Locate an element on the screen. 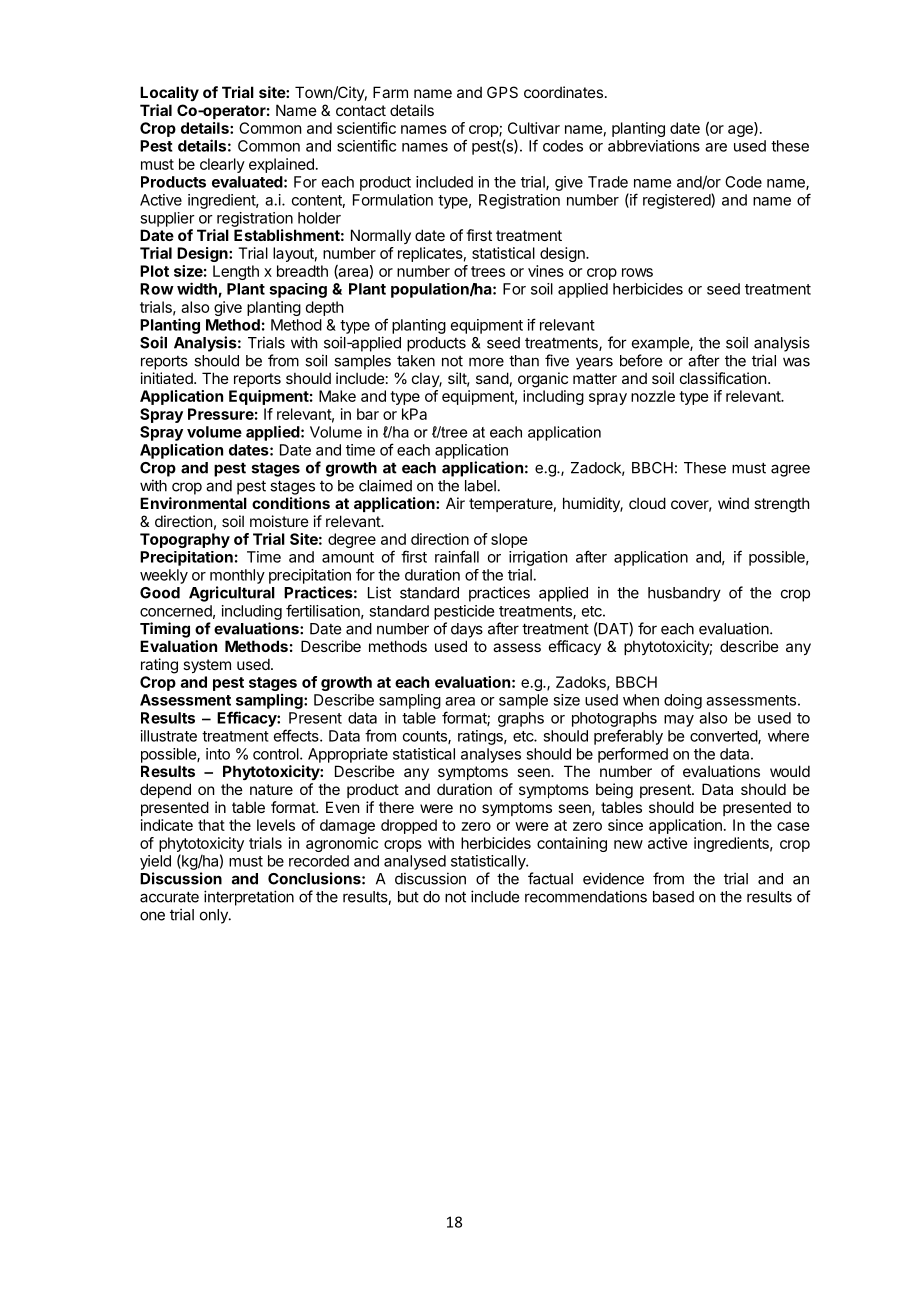  but is located at coordinates (408, 897).
